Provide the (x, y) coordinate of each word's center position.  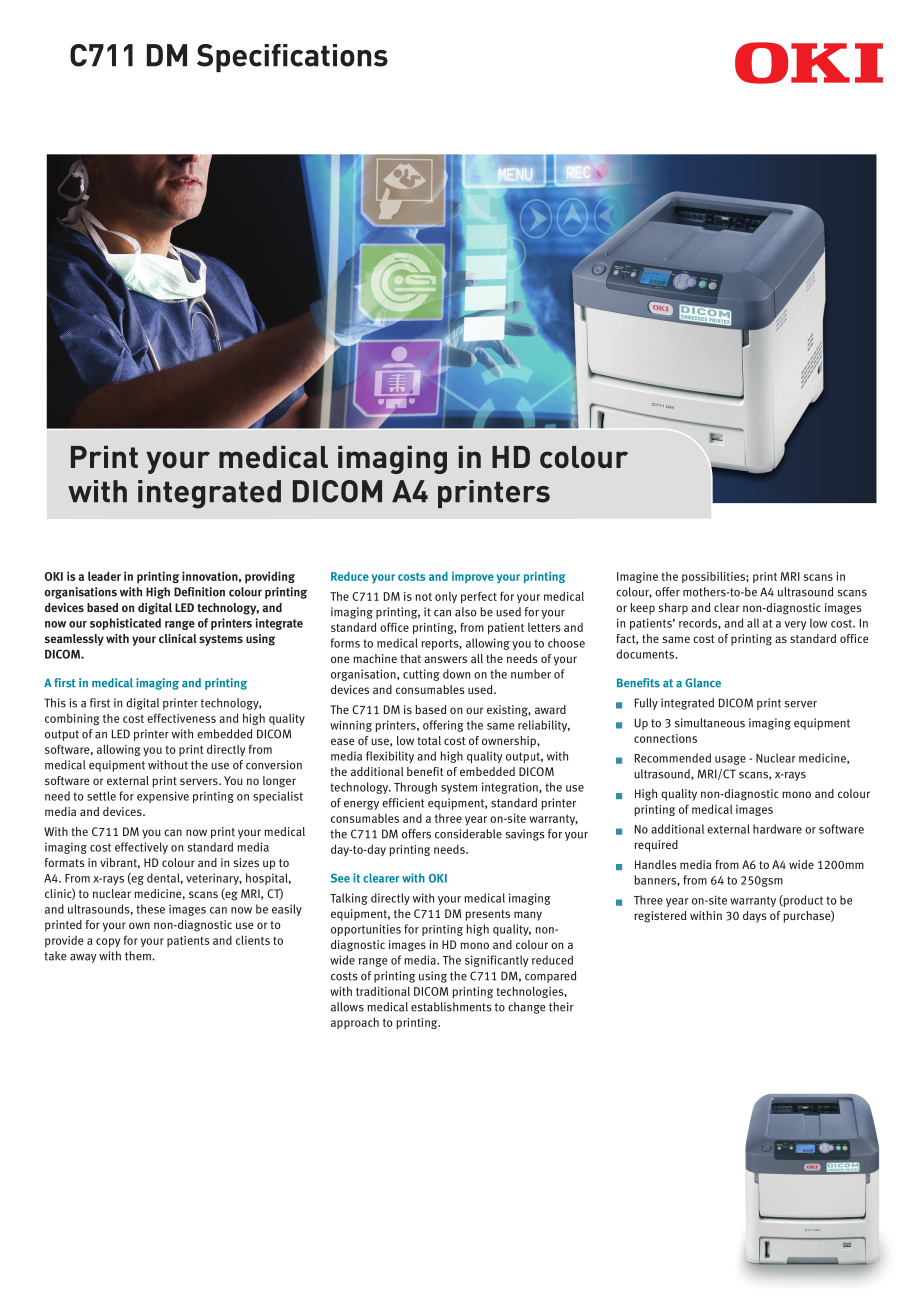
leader (104, 576)
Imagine (637, 577)
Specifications (292, 58)
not (423, 597)
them (139, 956)
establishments (451, 1007)
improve (473, 577)
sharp (673, 609)
